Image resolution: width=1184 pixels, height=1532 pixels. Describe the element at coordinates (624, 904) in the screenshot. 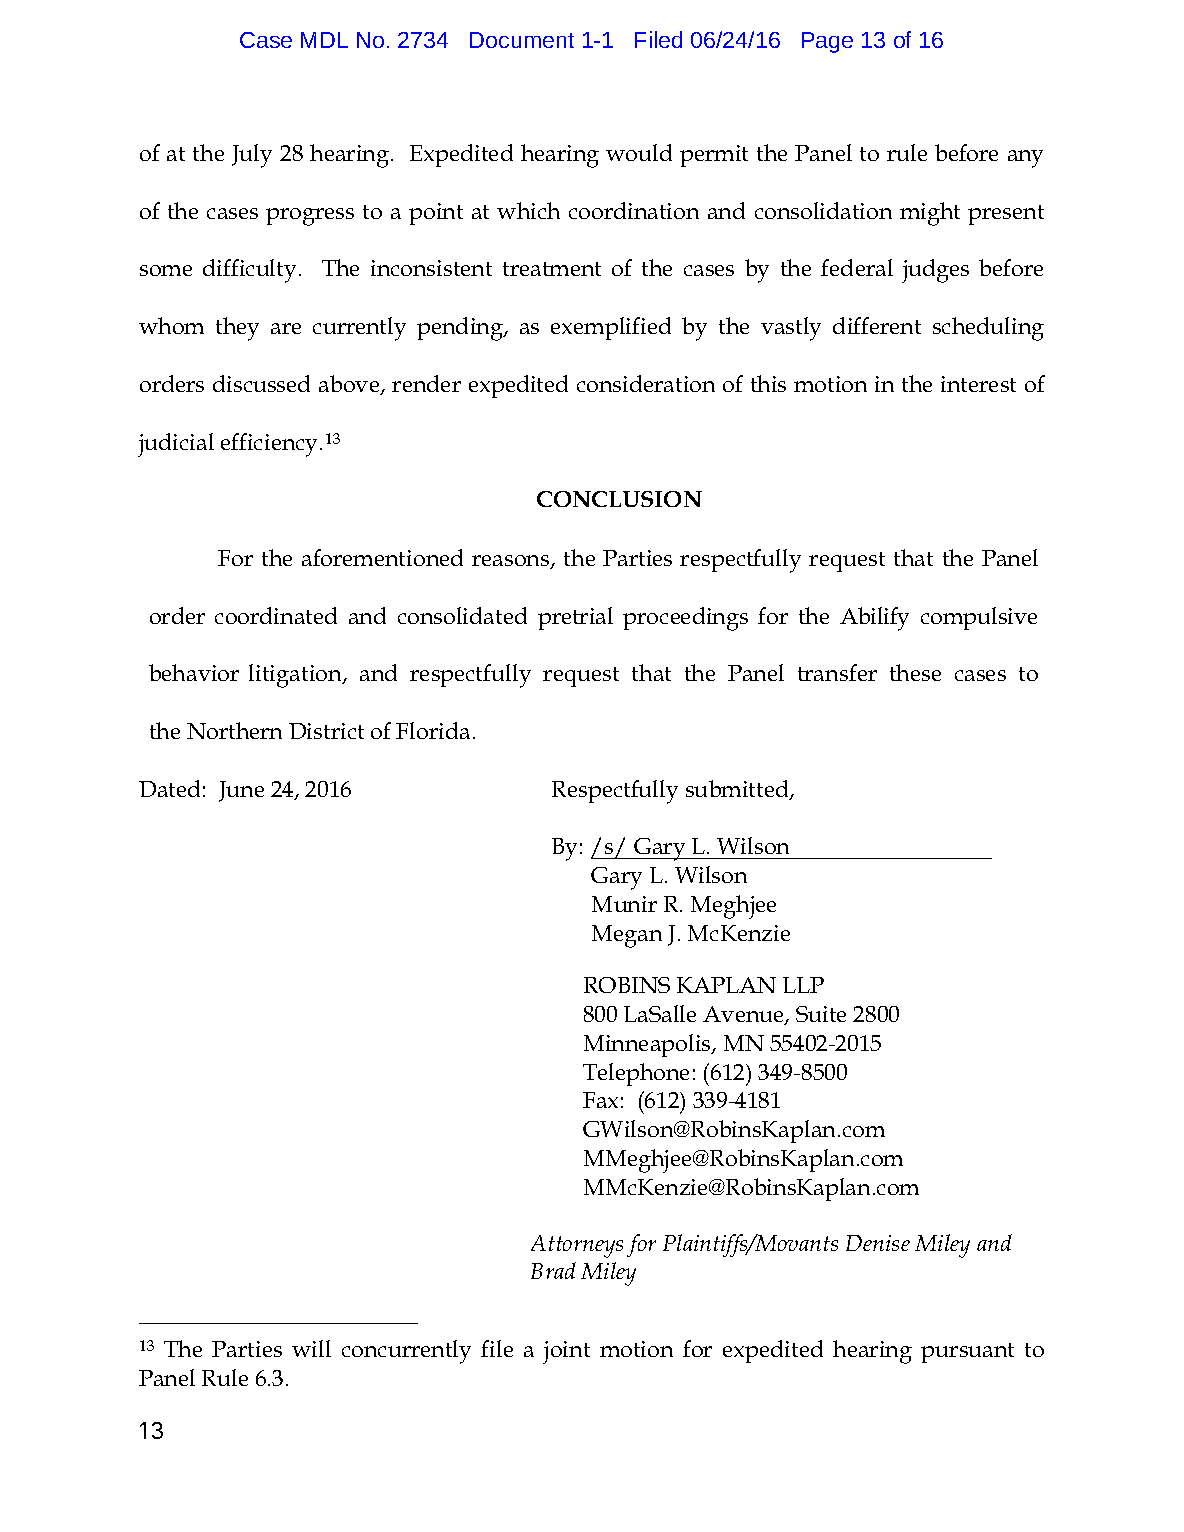

I see `Munir` at that location.
